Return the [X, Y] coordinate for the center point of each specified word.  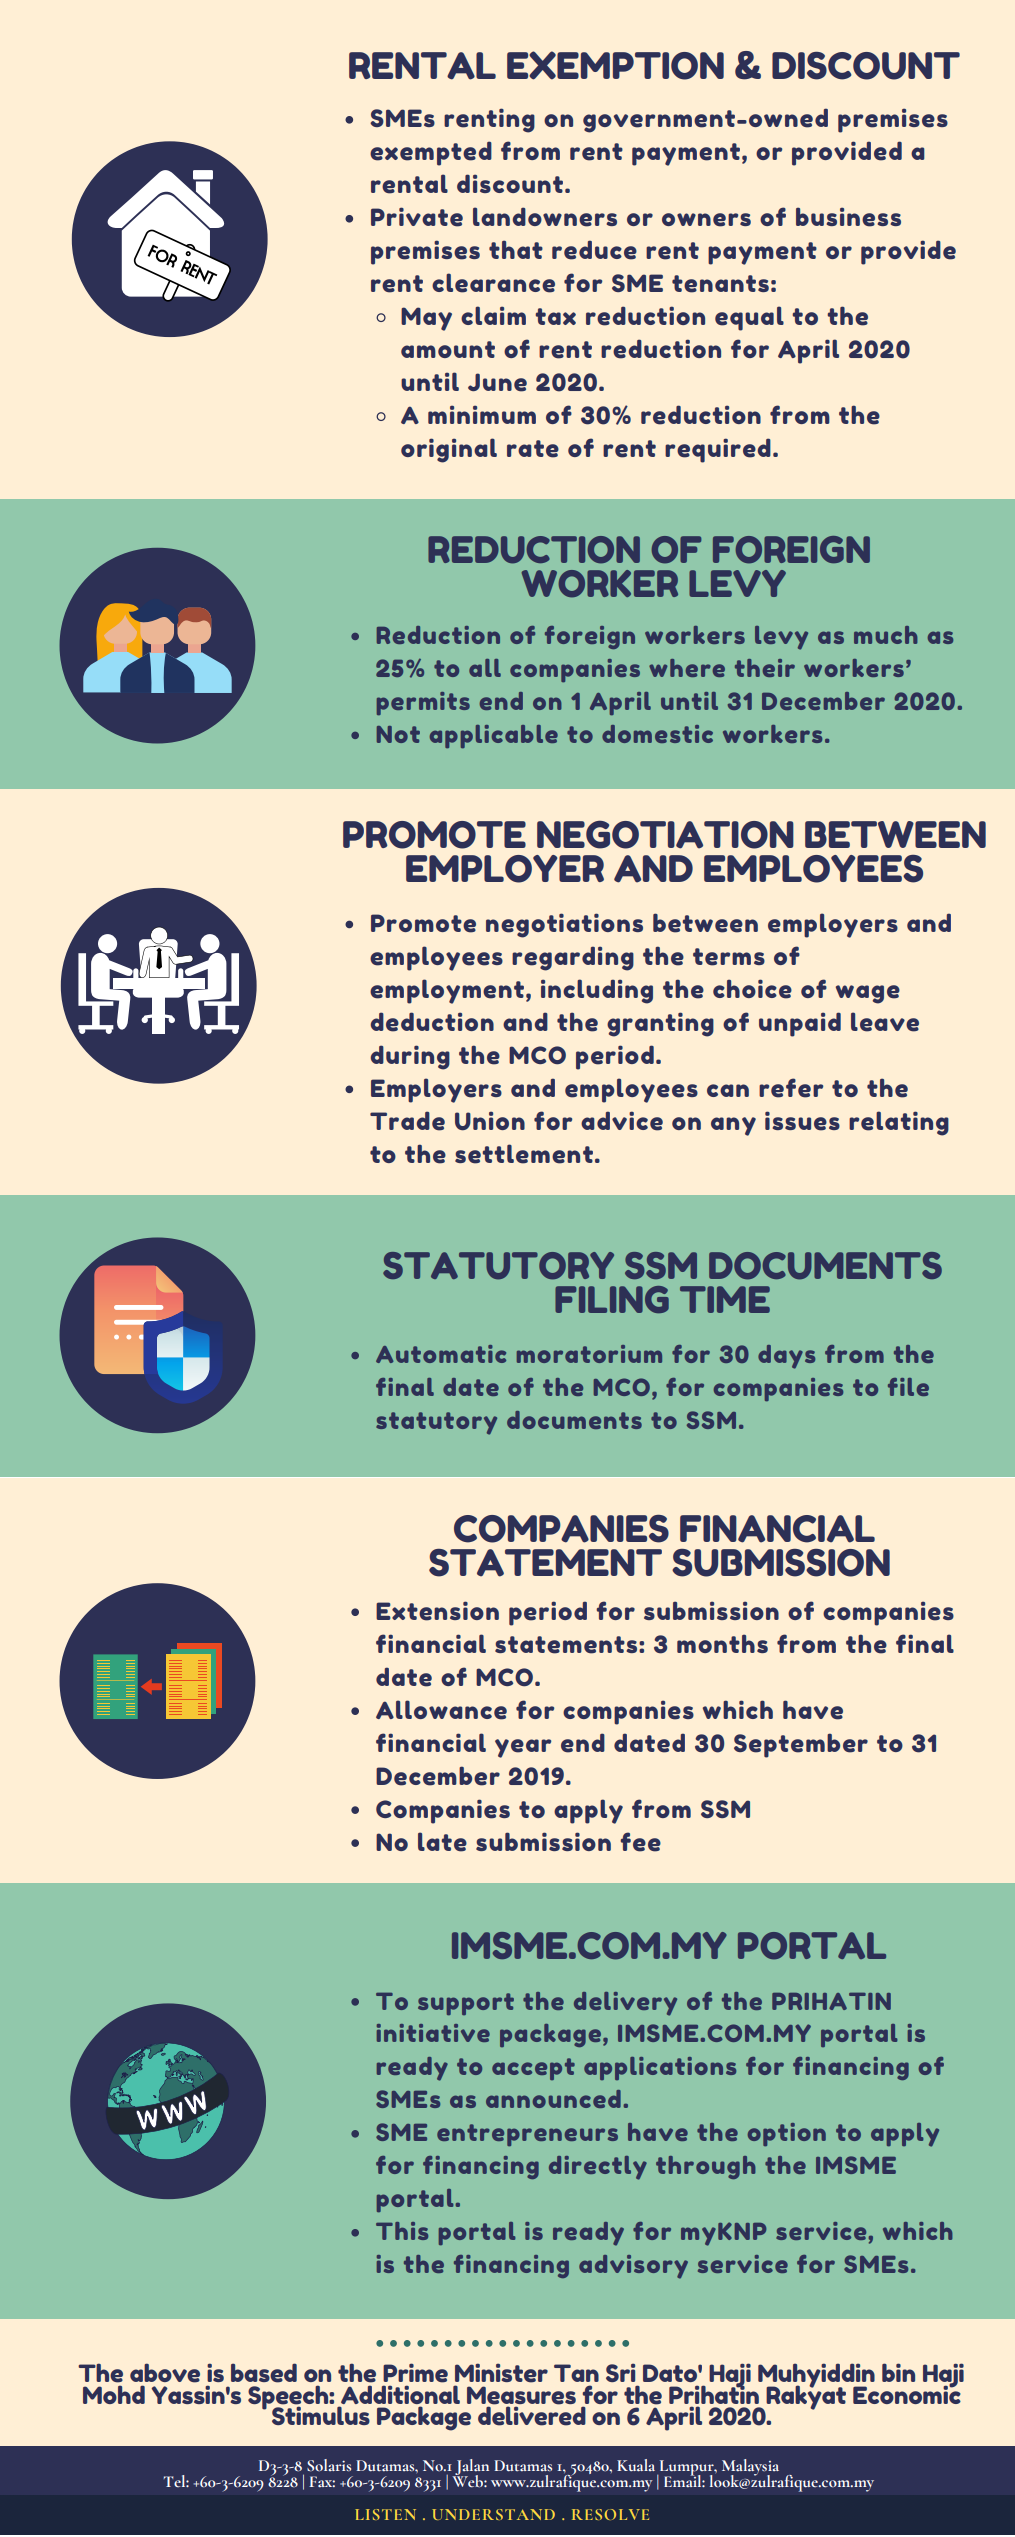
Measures [521, 2395]
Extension [437, 1611]
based [264, 2373]
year [523, 1748]
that [516, 249]
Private [417, 217]
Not [398, 734]
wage [868, 994]
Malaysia [750, 2469]
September [801, 1745]
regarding [573, 958]
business [848, 217]
